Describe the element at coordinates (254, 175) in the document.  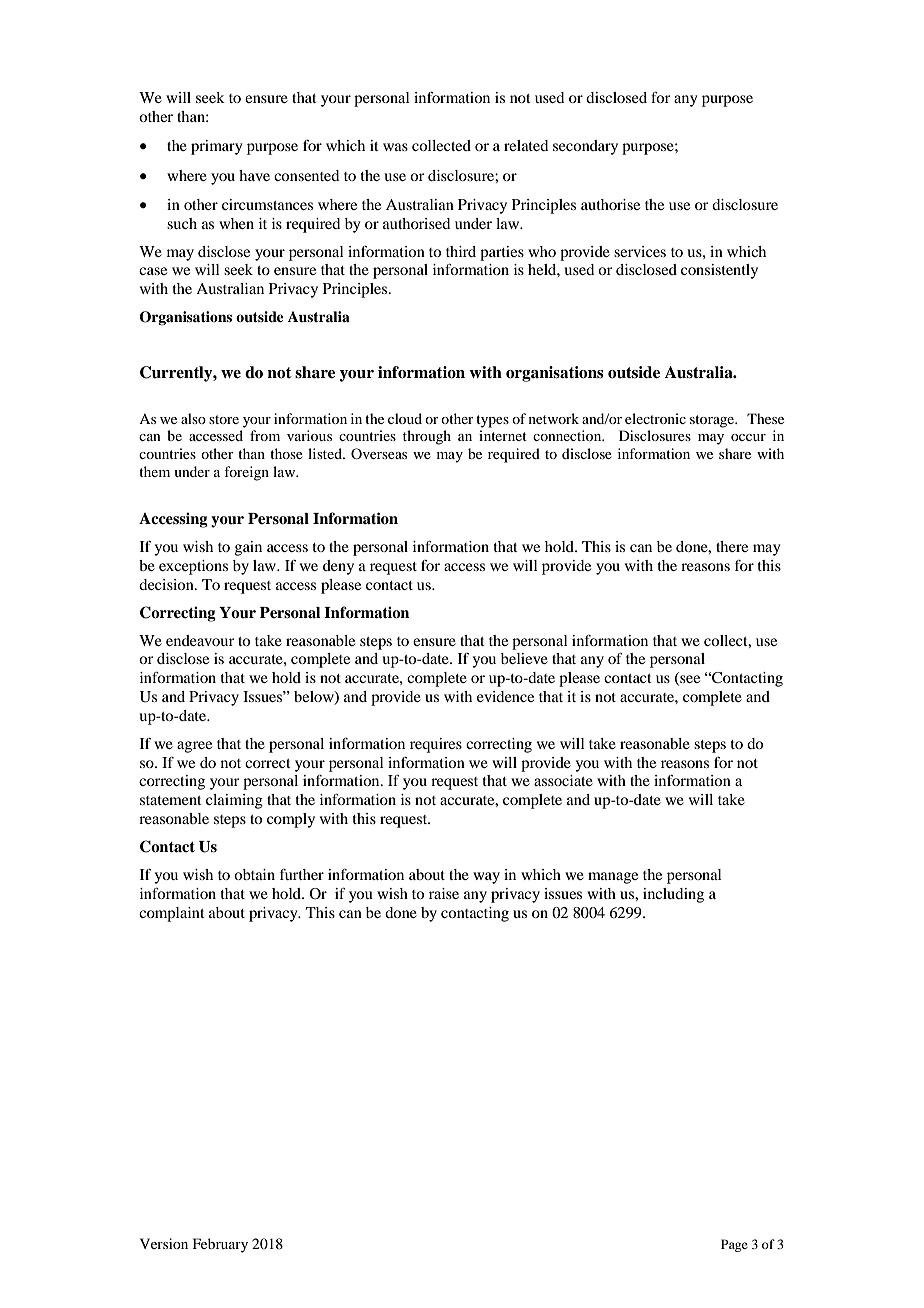
I see `have` at that location.
